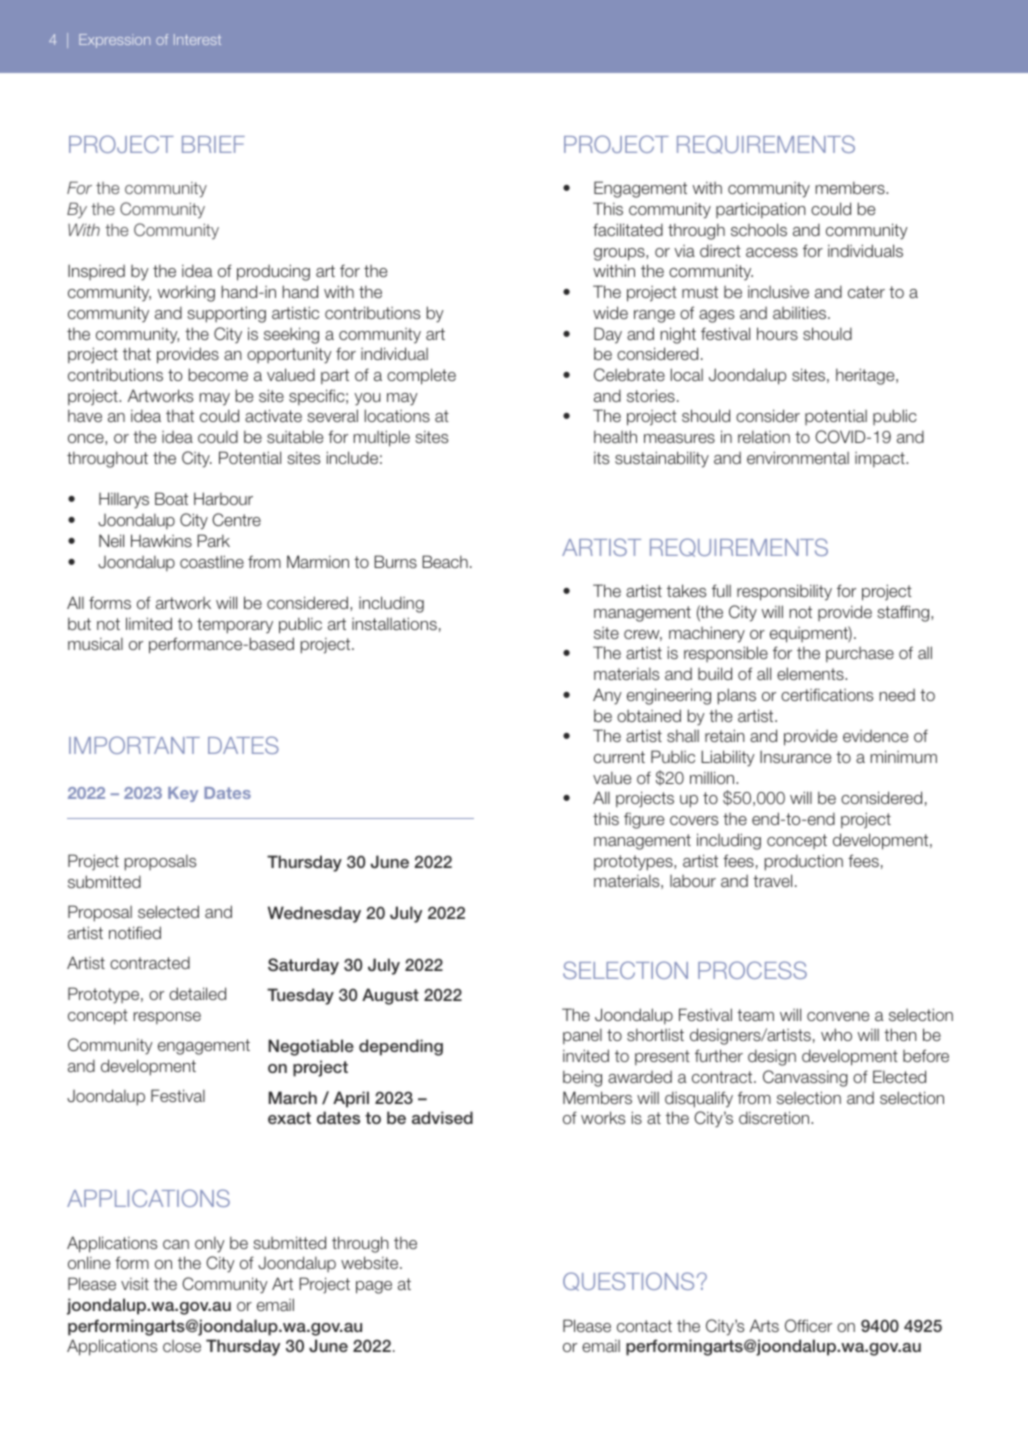 This screenshot has height=1454, width=1028. What do you see at coordinates (601, 457) in the screenshot?
I see `its` at bounding box center [601, 457].
